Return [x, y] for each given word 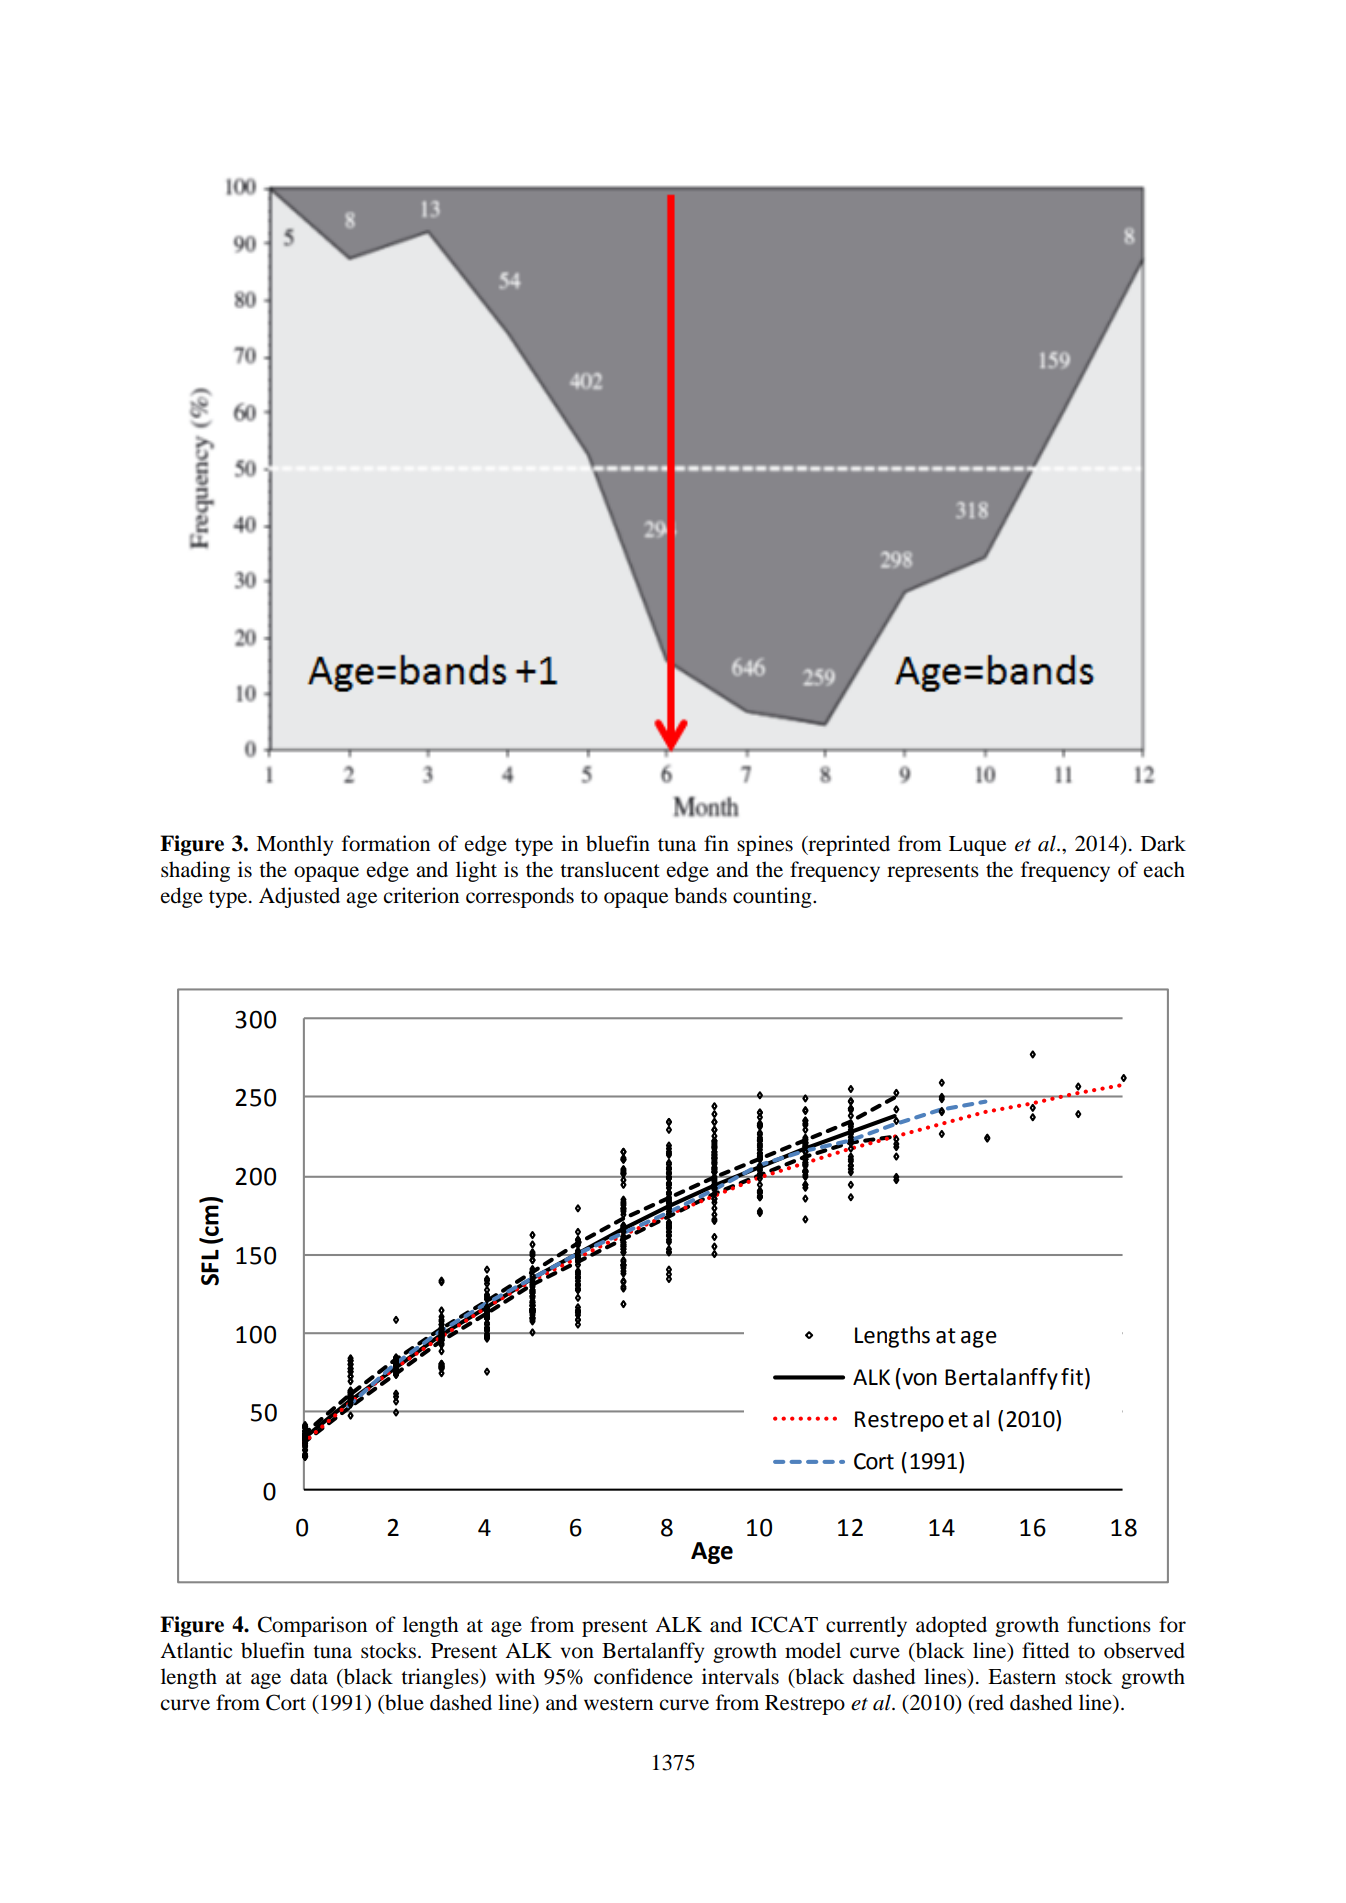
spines [765, 845]
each [1164, 869]
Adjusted [299, 897]
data [309, 1676]
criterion [421, 895]
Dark [1163, 843]
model [813, 1650]
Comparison [312, 1626]
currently [866, 1626]
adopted [951, 1626]
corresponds [520, 897]
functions [1109, 1624]
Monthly [294, 845]
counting [773, 897]
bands [700, 895]
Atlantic [196, 1650]
